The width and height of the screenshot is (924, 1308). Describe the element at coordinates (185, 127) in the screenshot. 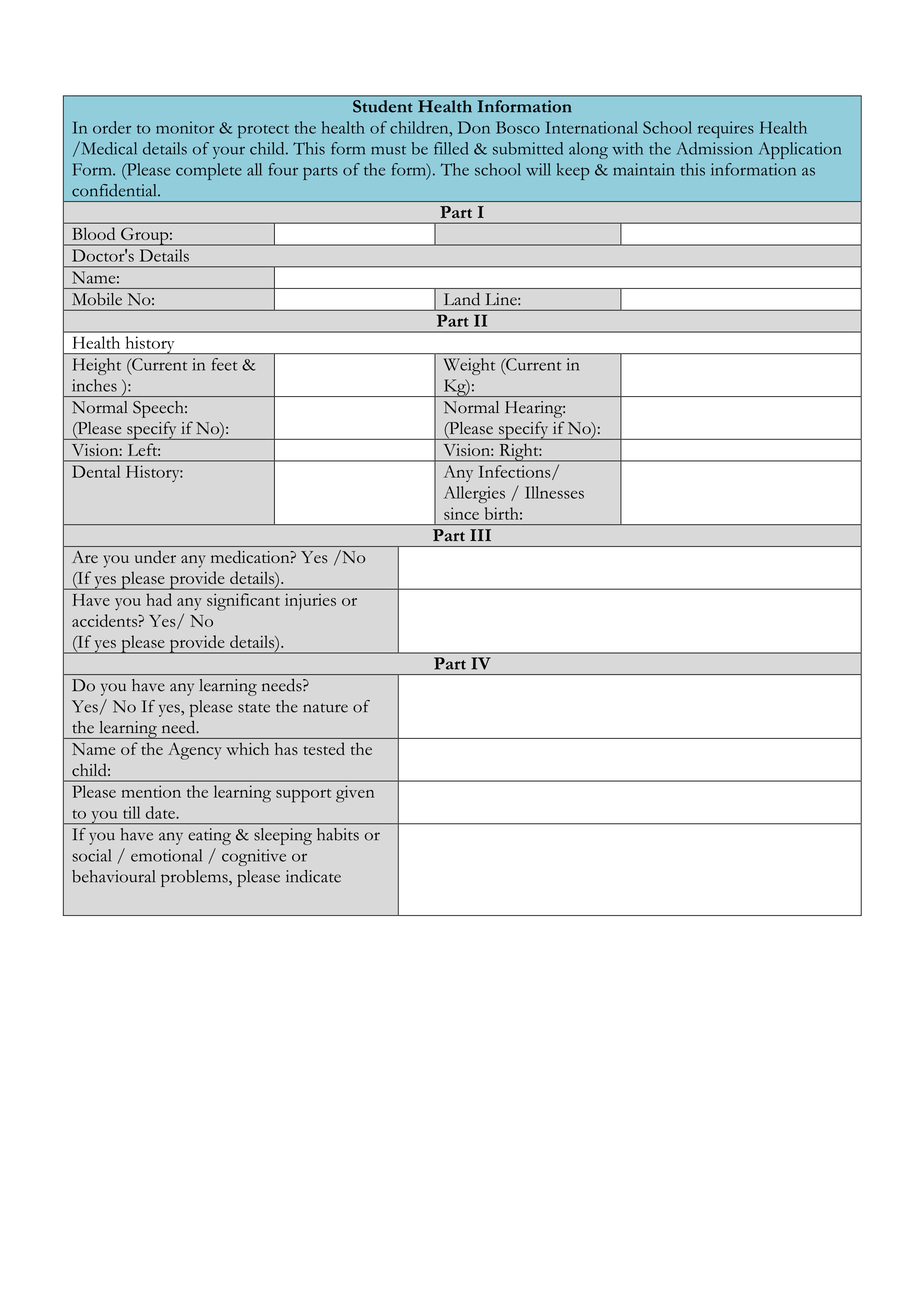

I see `monitor` at that location.
